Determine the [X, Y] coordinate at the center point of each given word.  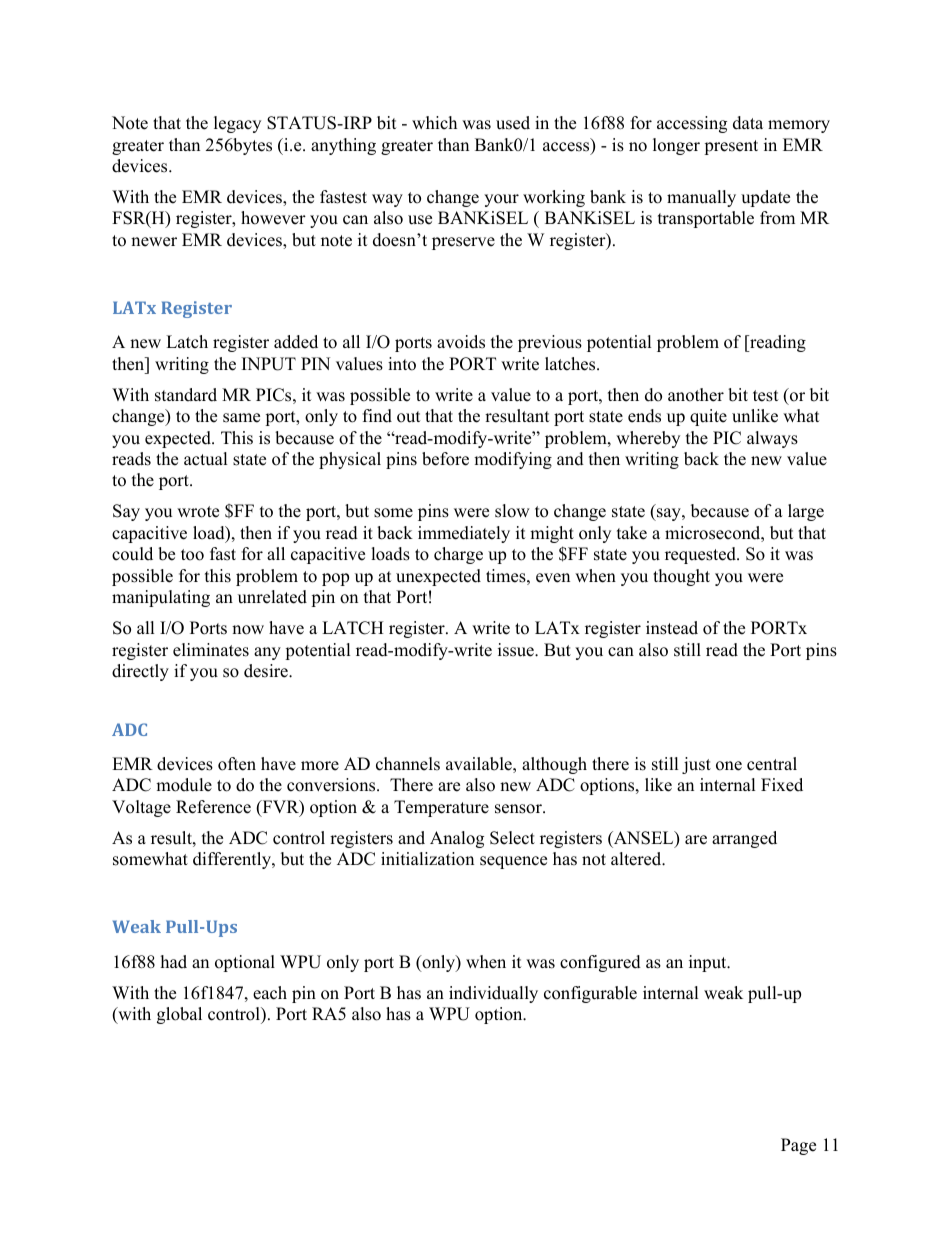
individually [493, 994]
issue [517, 650]
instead [672, 628]
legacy [237, 124]
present [731, 147]
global [179, 1015]
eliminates [211, 650]
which [434, 123]
